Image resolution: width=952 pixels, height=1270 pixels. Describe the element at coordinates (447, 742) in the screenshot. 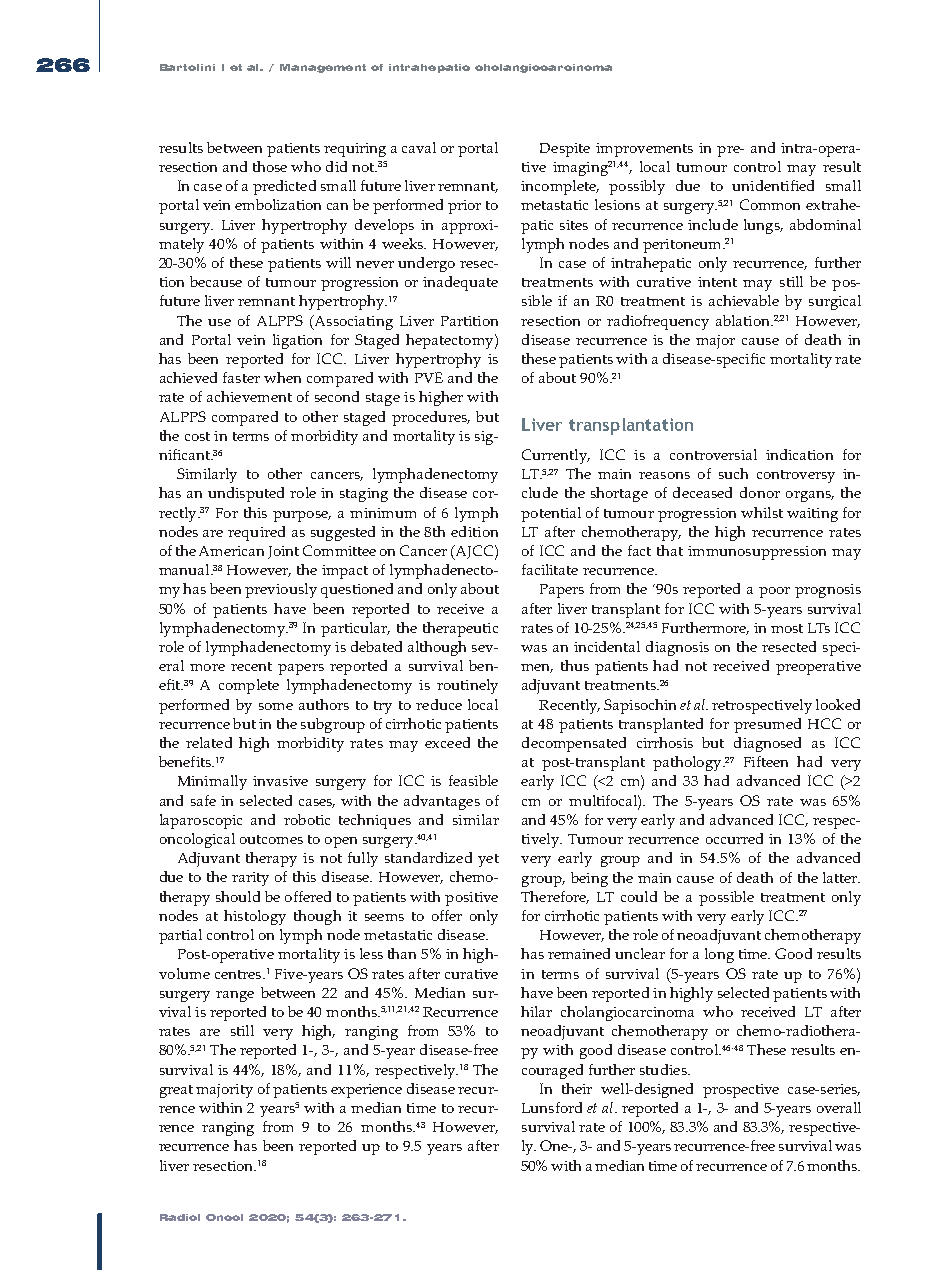

I see `exceed` at that location.
